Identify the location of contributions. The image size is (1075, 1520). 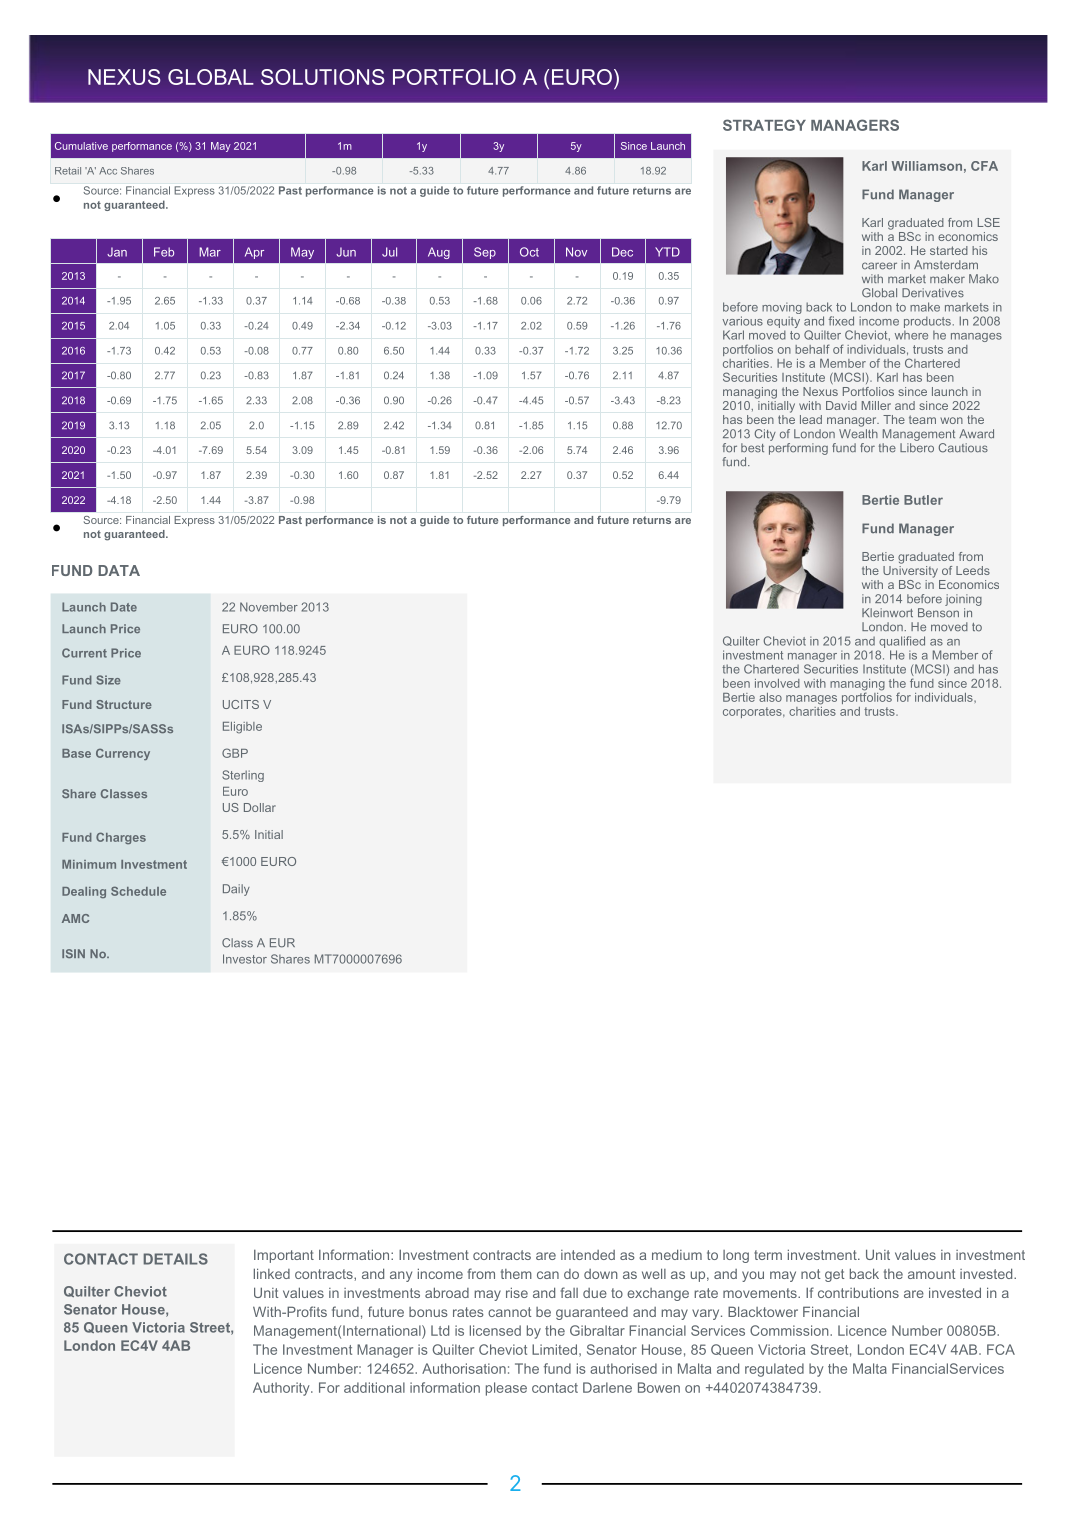
(858, 1292).
